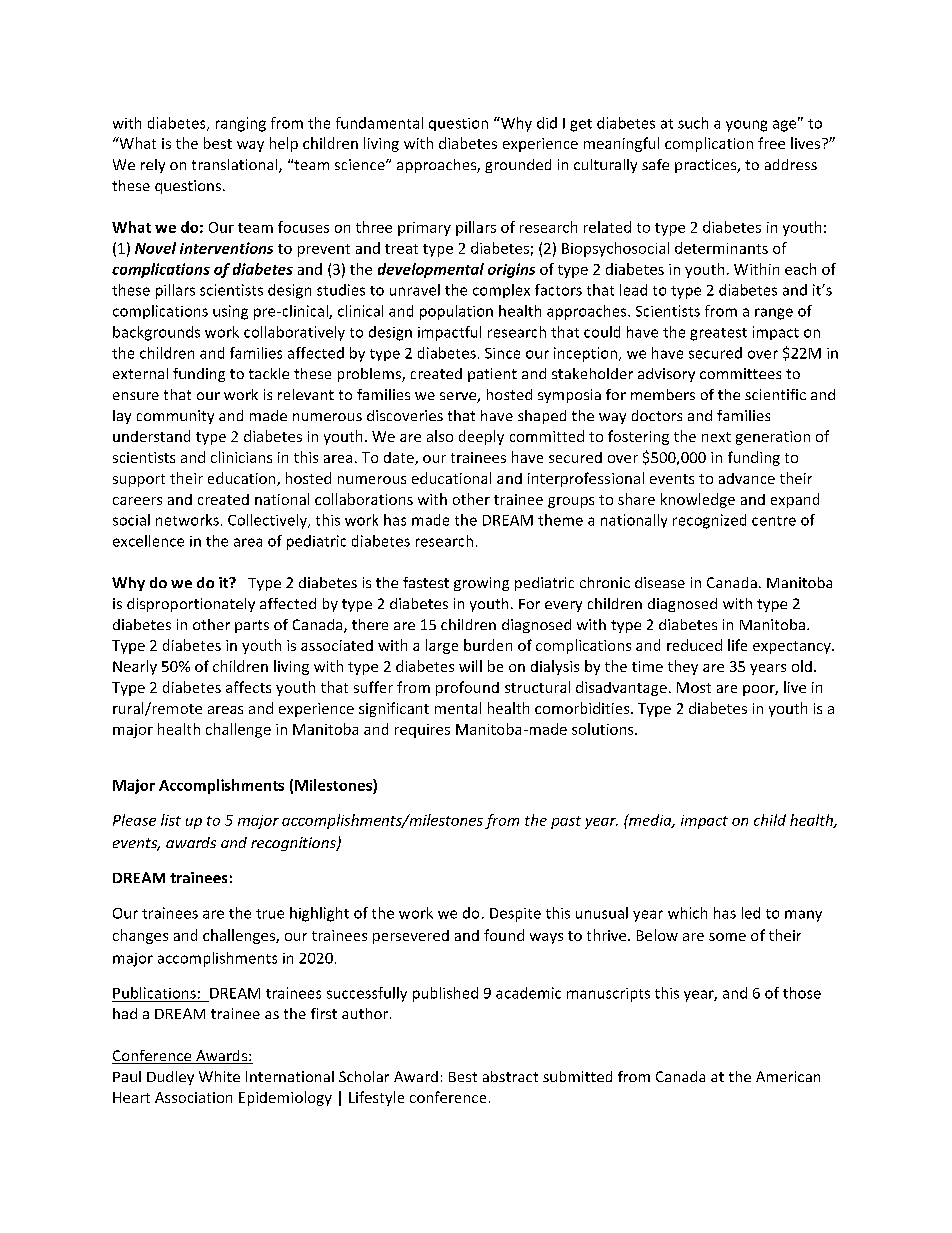 The width and height of the screenshot is (952, 1233). I want to click on Despite, so click(515, 915).
